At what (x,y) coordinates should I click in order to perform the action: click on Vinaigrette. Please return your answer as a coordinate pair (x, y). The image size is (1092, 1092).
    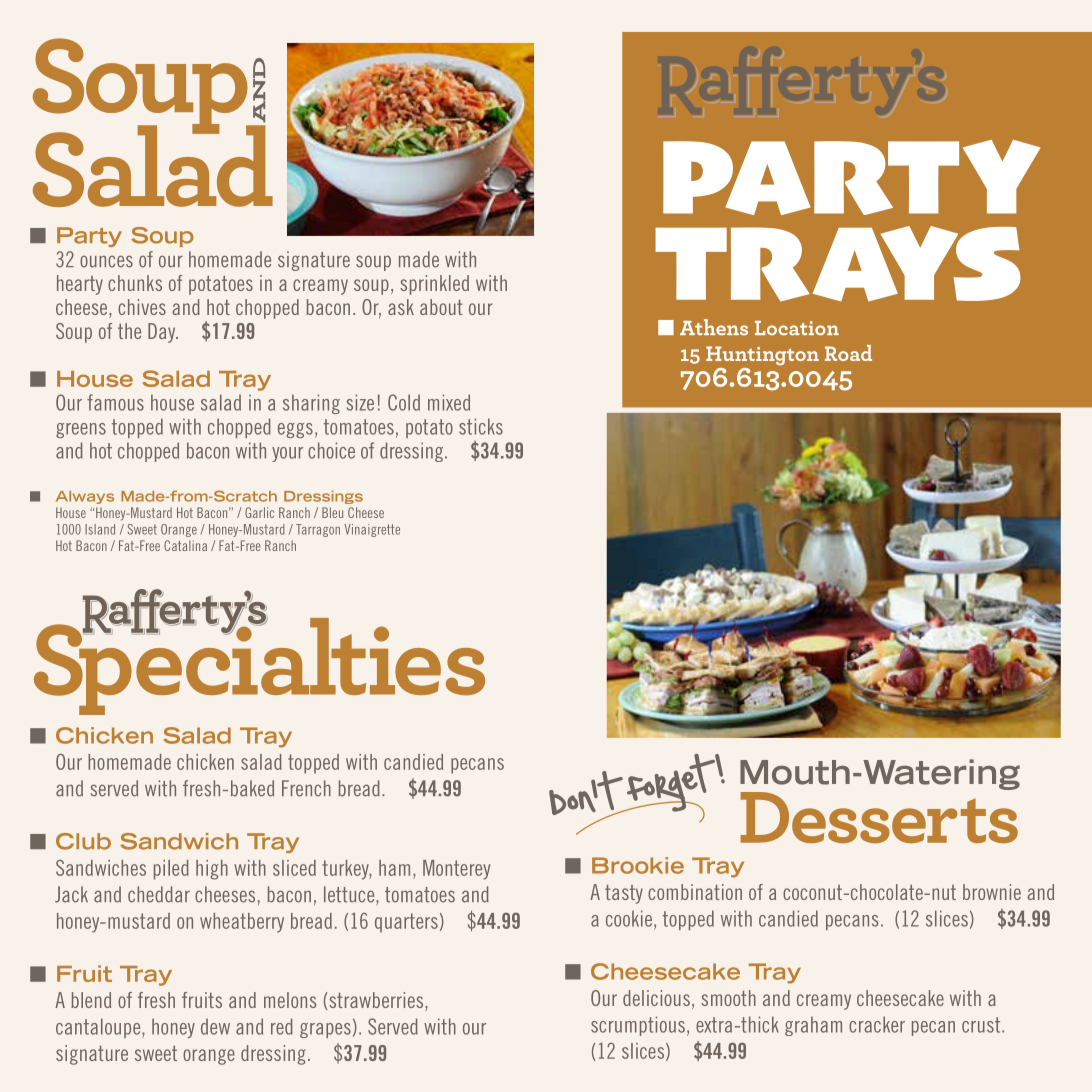
    Looking at the image, I should click on (372, 530).
